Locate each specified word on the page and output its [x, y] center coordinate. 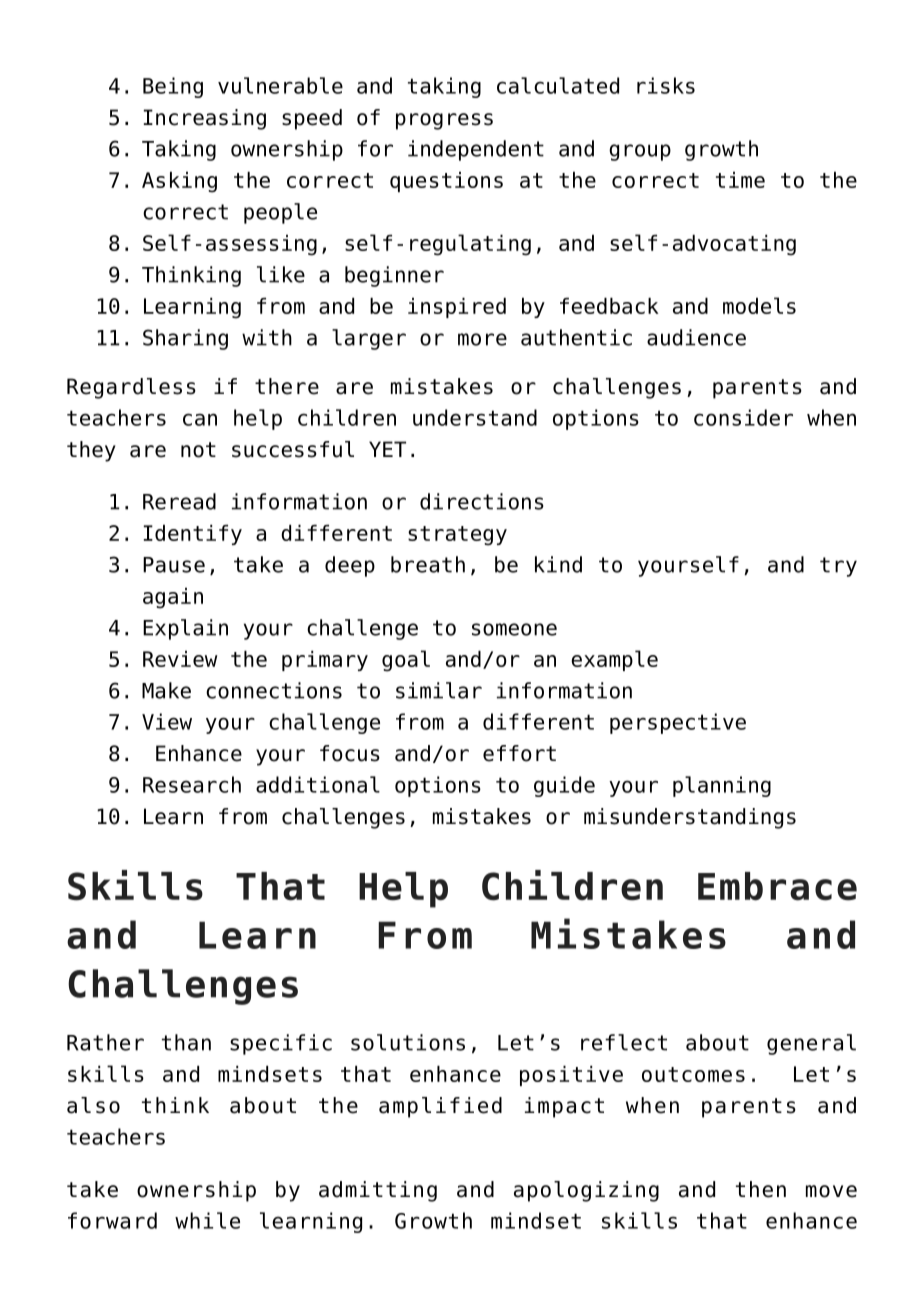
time [740, 180]
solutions [408, 1042]
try [838, 567]
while [207, 1220]
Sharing [185, 339]
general [811, 1044]
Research [192, 784]
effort [519, 753]
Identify [193, 535]
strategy [457, 536]
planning [722, 786]
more [482, 339]
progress [444, 121]
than [186, 1042]
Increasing [205, 119]
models [759, 305]
